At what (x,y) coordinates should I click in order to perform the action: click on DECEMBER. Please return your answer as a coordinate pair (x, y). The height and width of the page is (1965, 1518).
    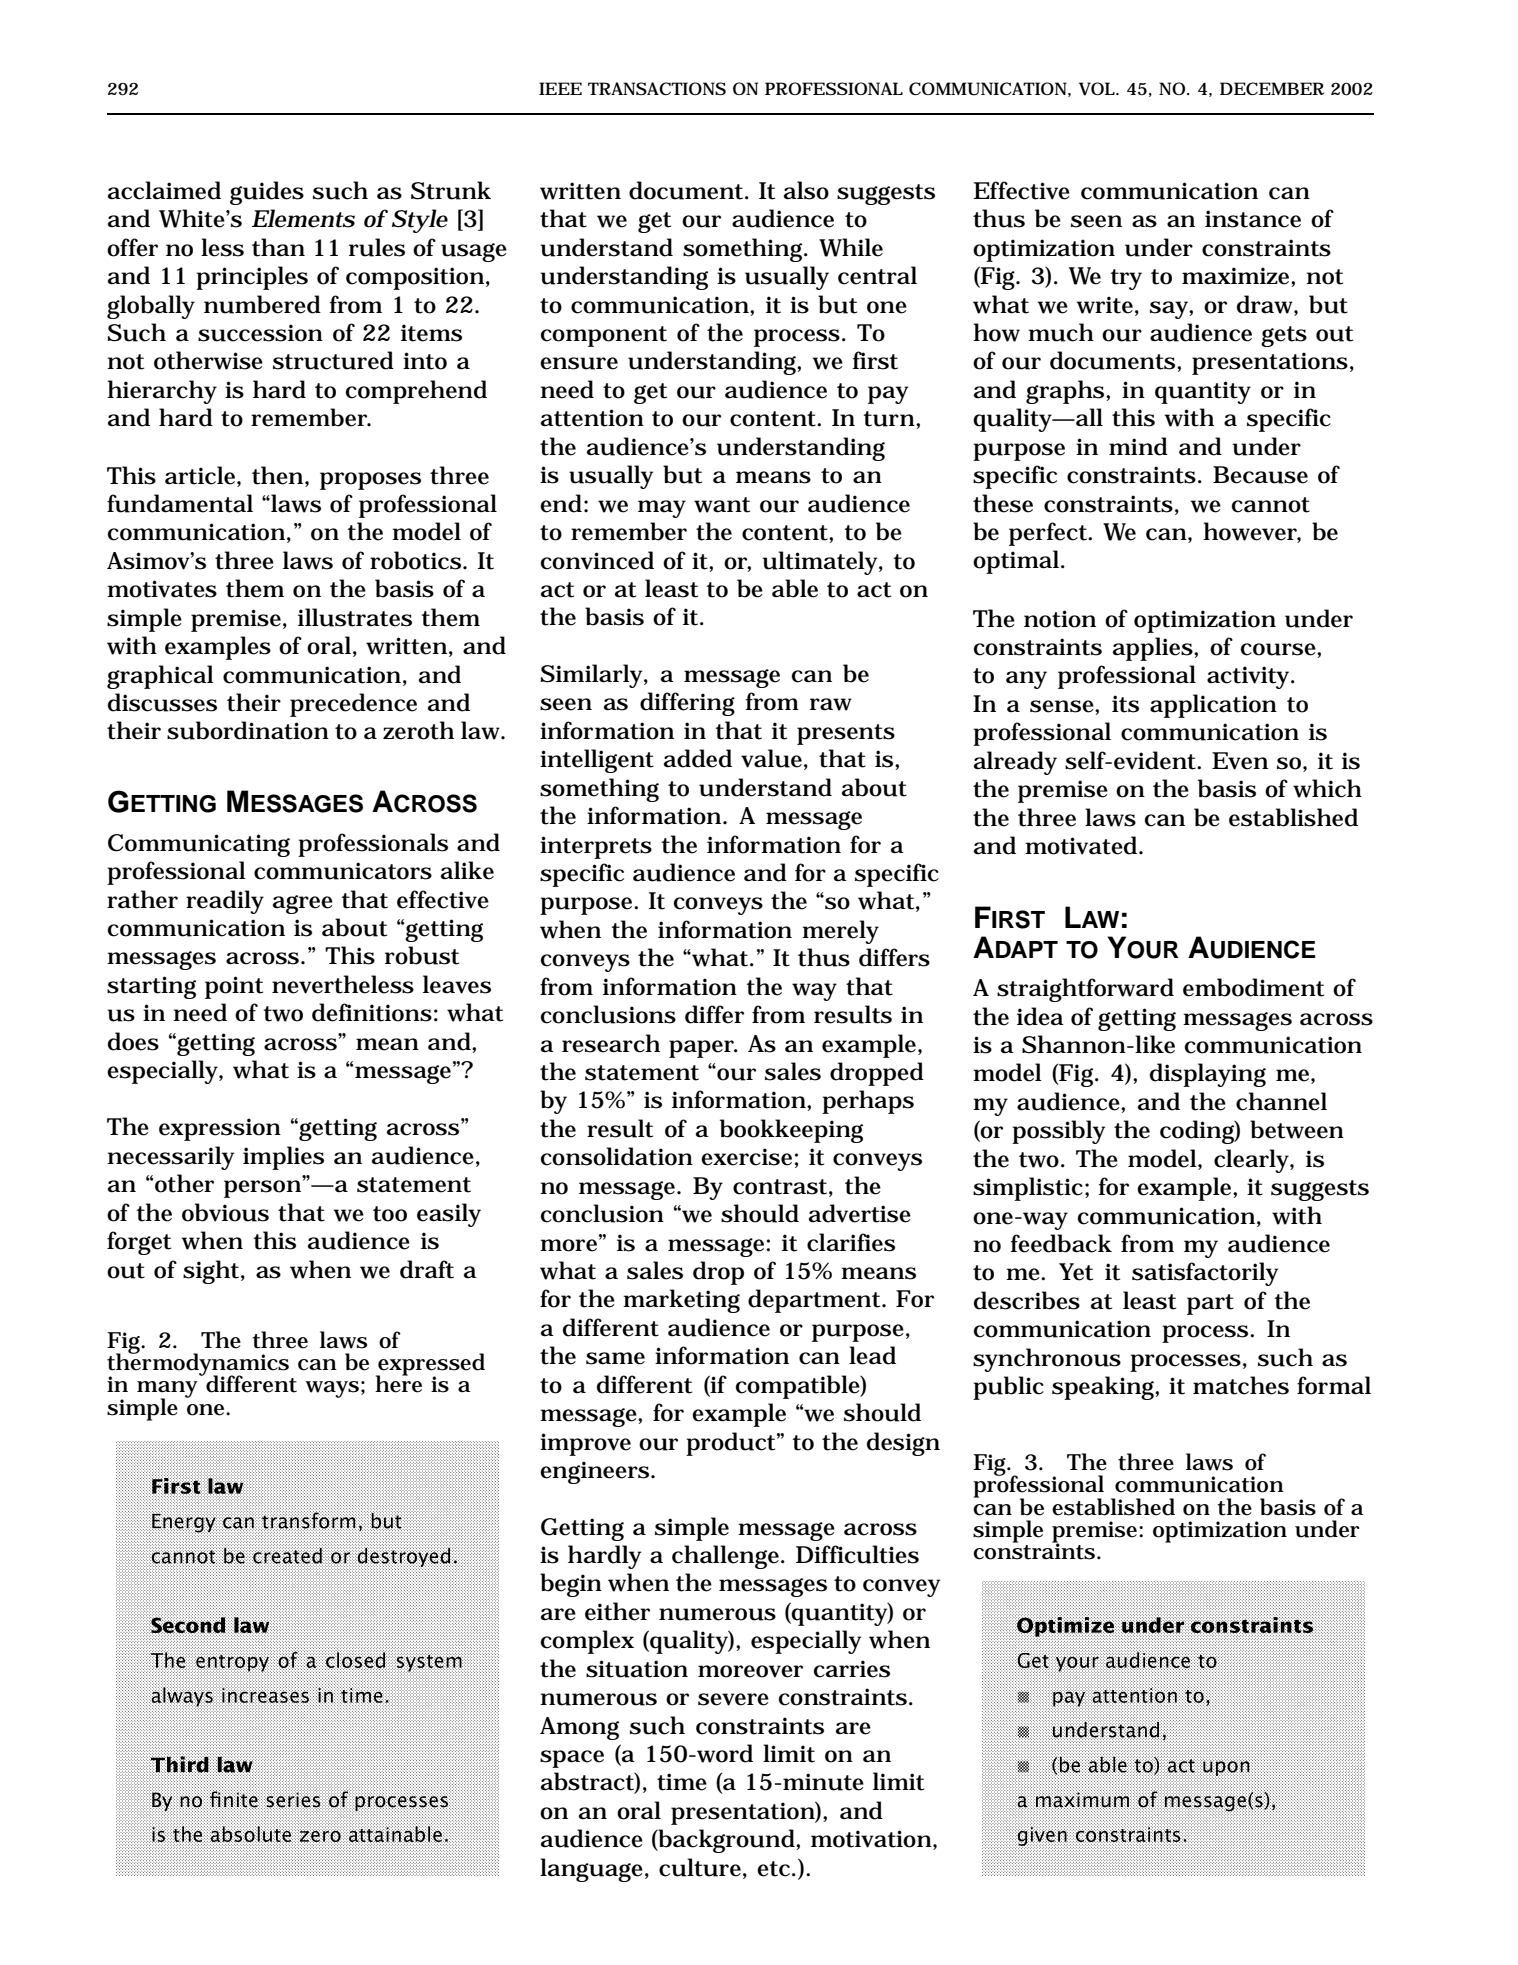
    Looking at the image, I should click on (1272, 88).
